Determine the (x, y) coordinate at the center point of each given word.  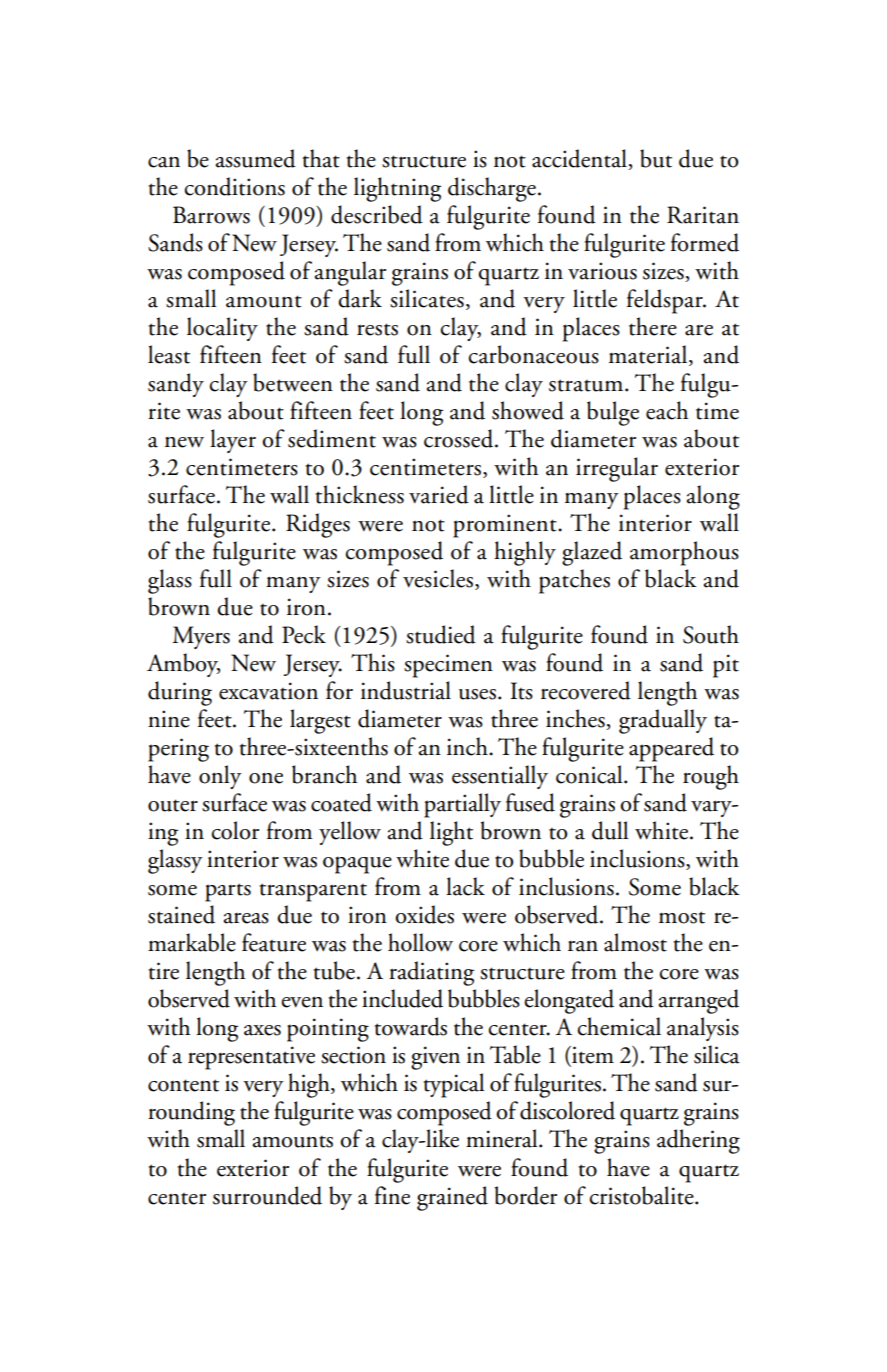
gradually (663, 721)
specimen (448, 666)
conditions (234, 186)
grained (452, 1198)
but (656, 158)
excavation (268, 691)
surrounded (267, 1195)
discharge (492, 189)
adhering (698, 1141)
